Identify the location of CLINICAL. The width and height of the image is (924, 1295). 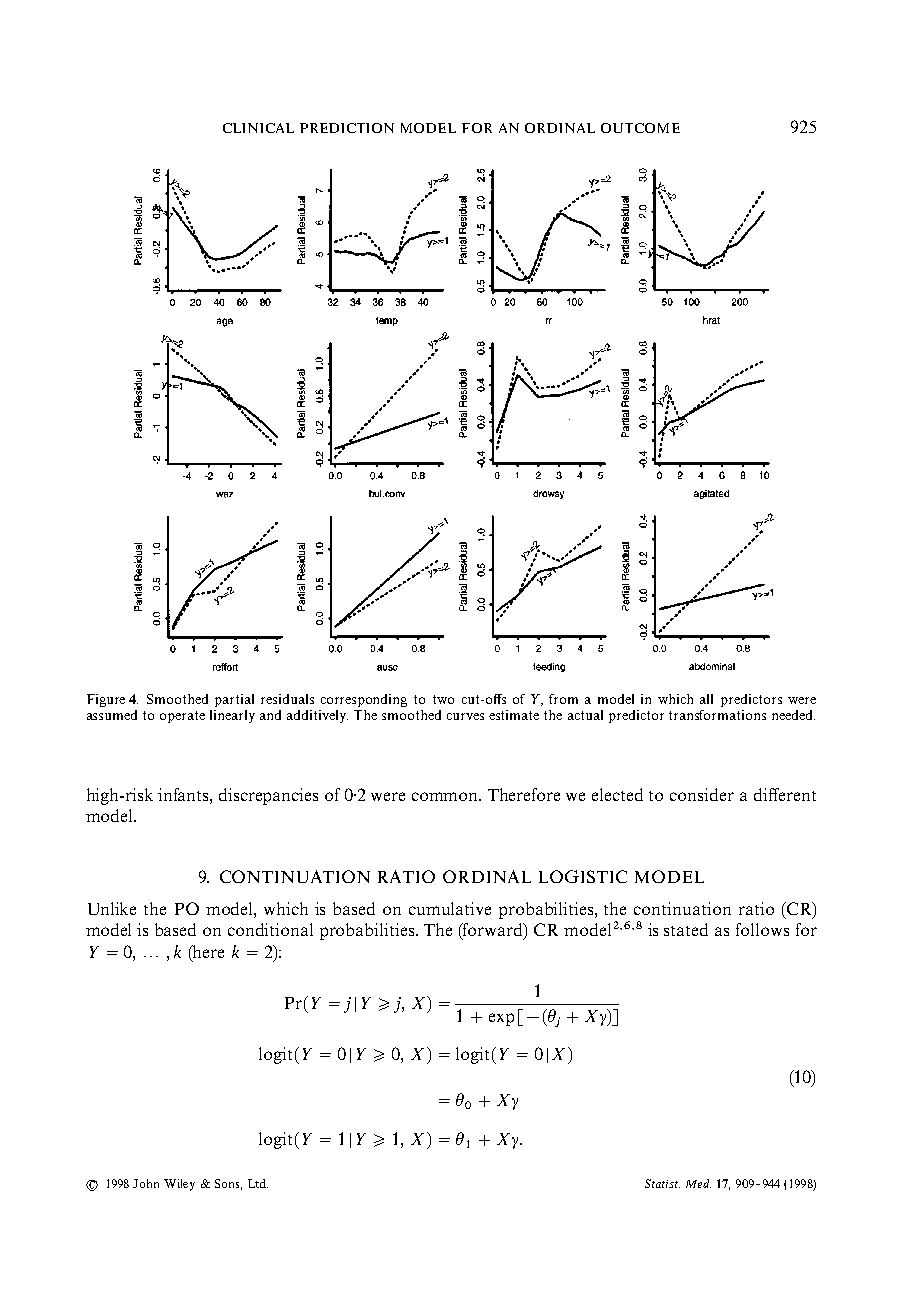
(258, 128).
